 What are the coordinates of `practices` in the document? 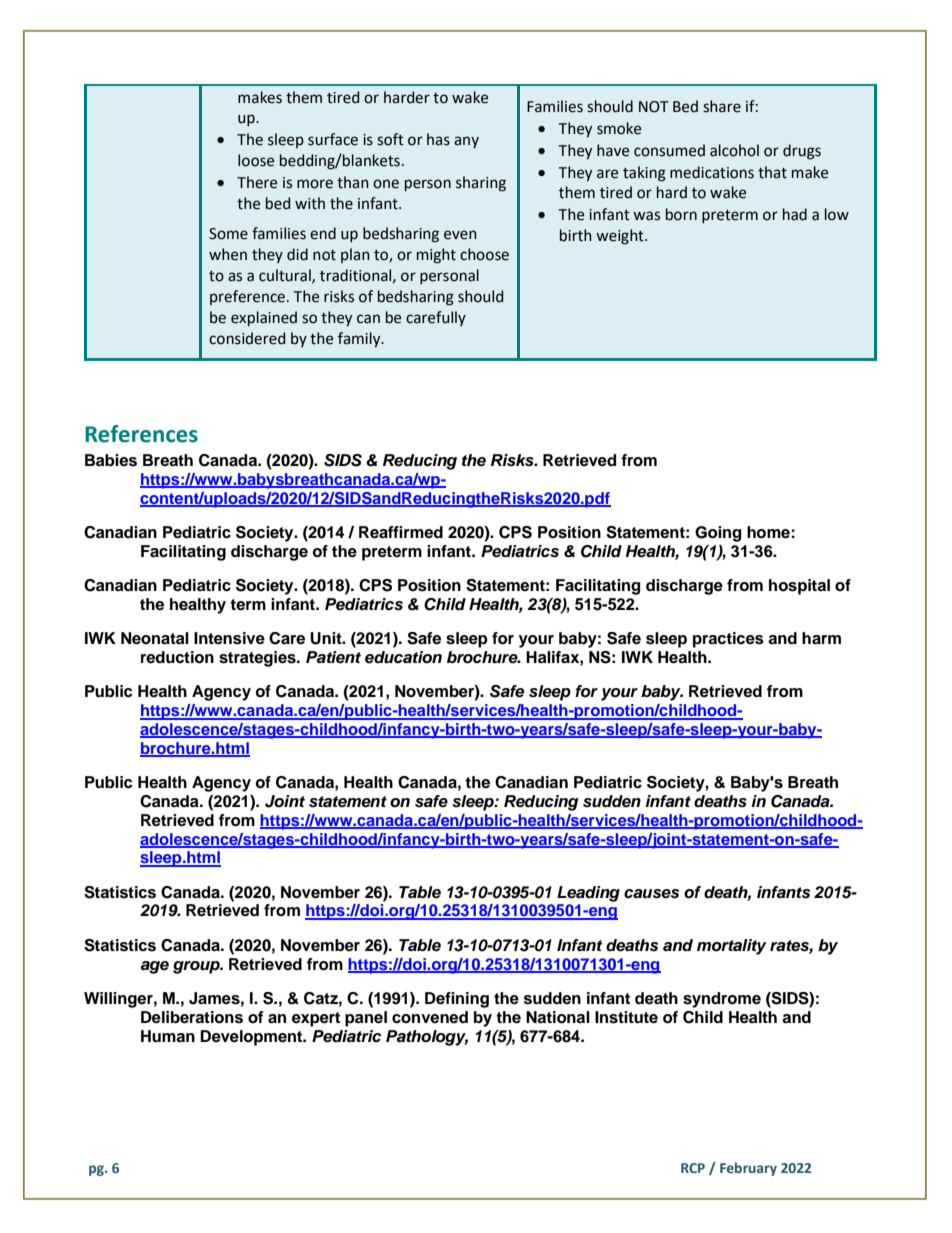 It's located at (728, 640).
